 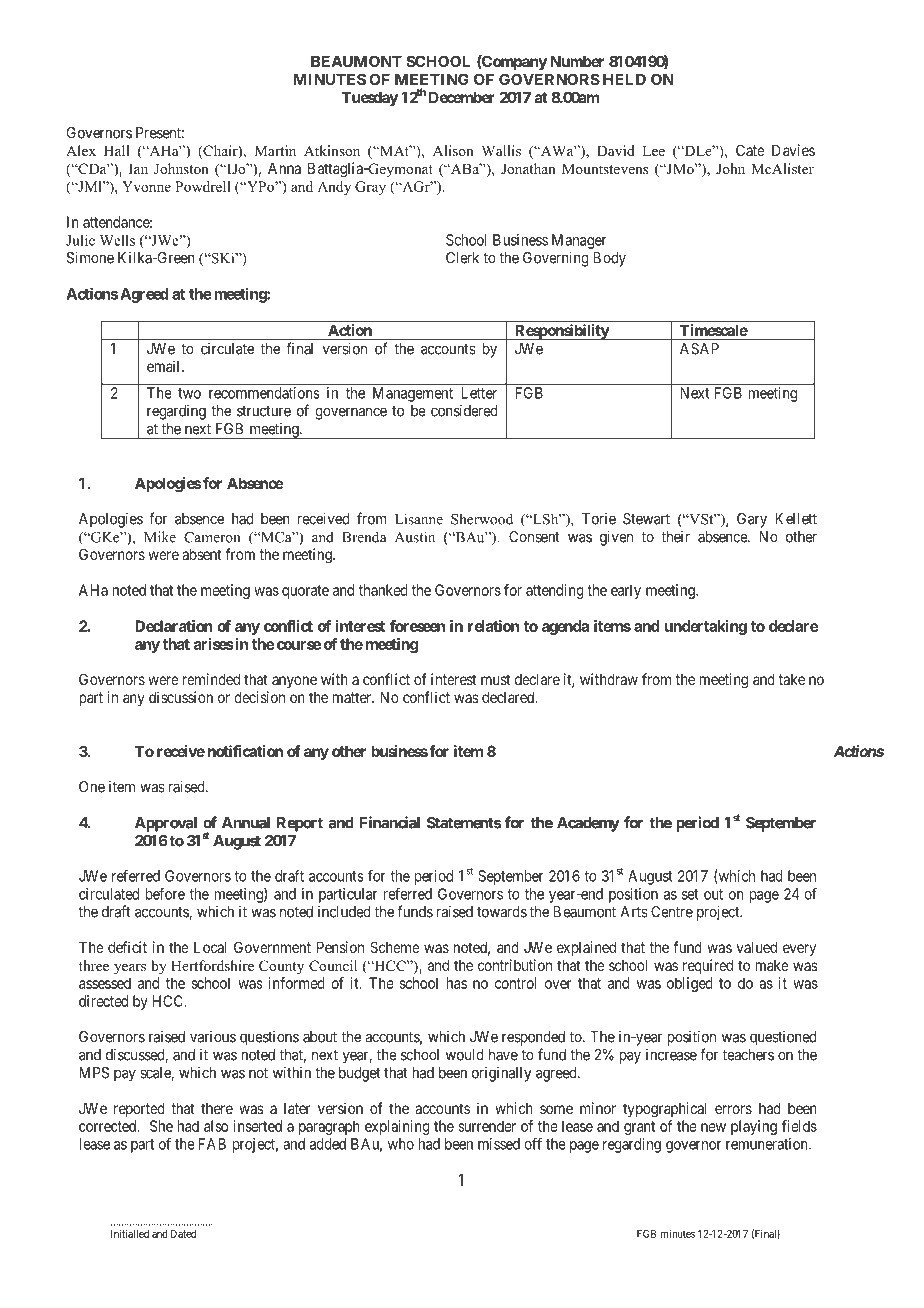 I want to click on Cate, so click(x=750, y=150).
